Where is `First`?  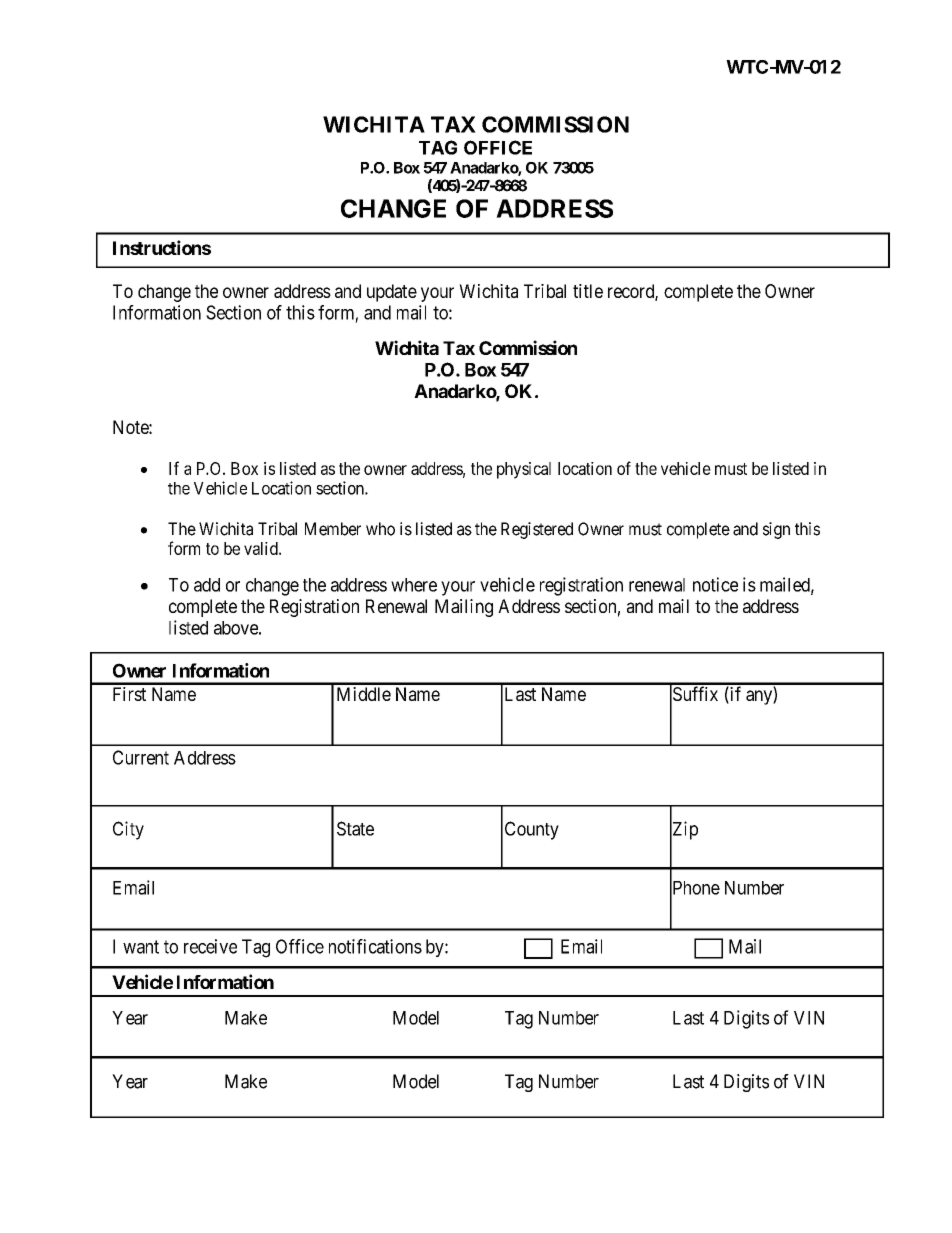
First is located at coordinates (129, 694).
